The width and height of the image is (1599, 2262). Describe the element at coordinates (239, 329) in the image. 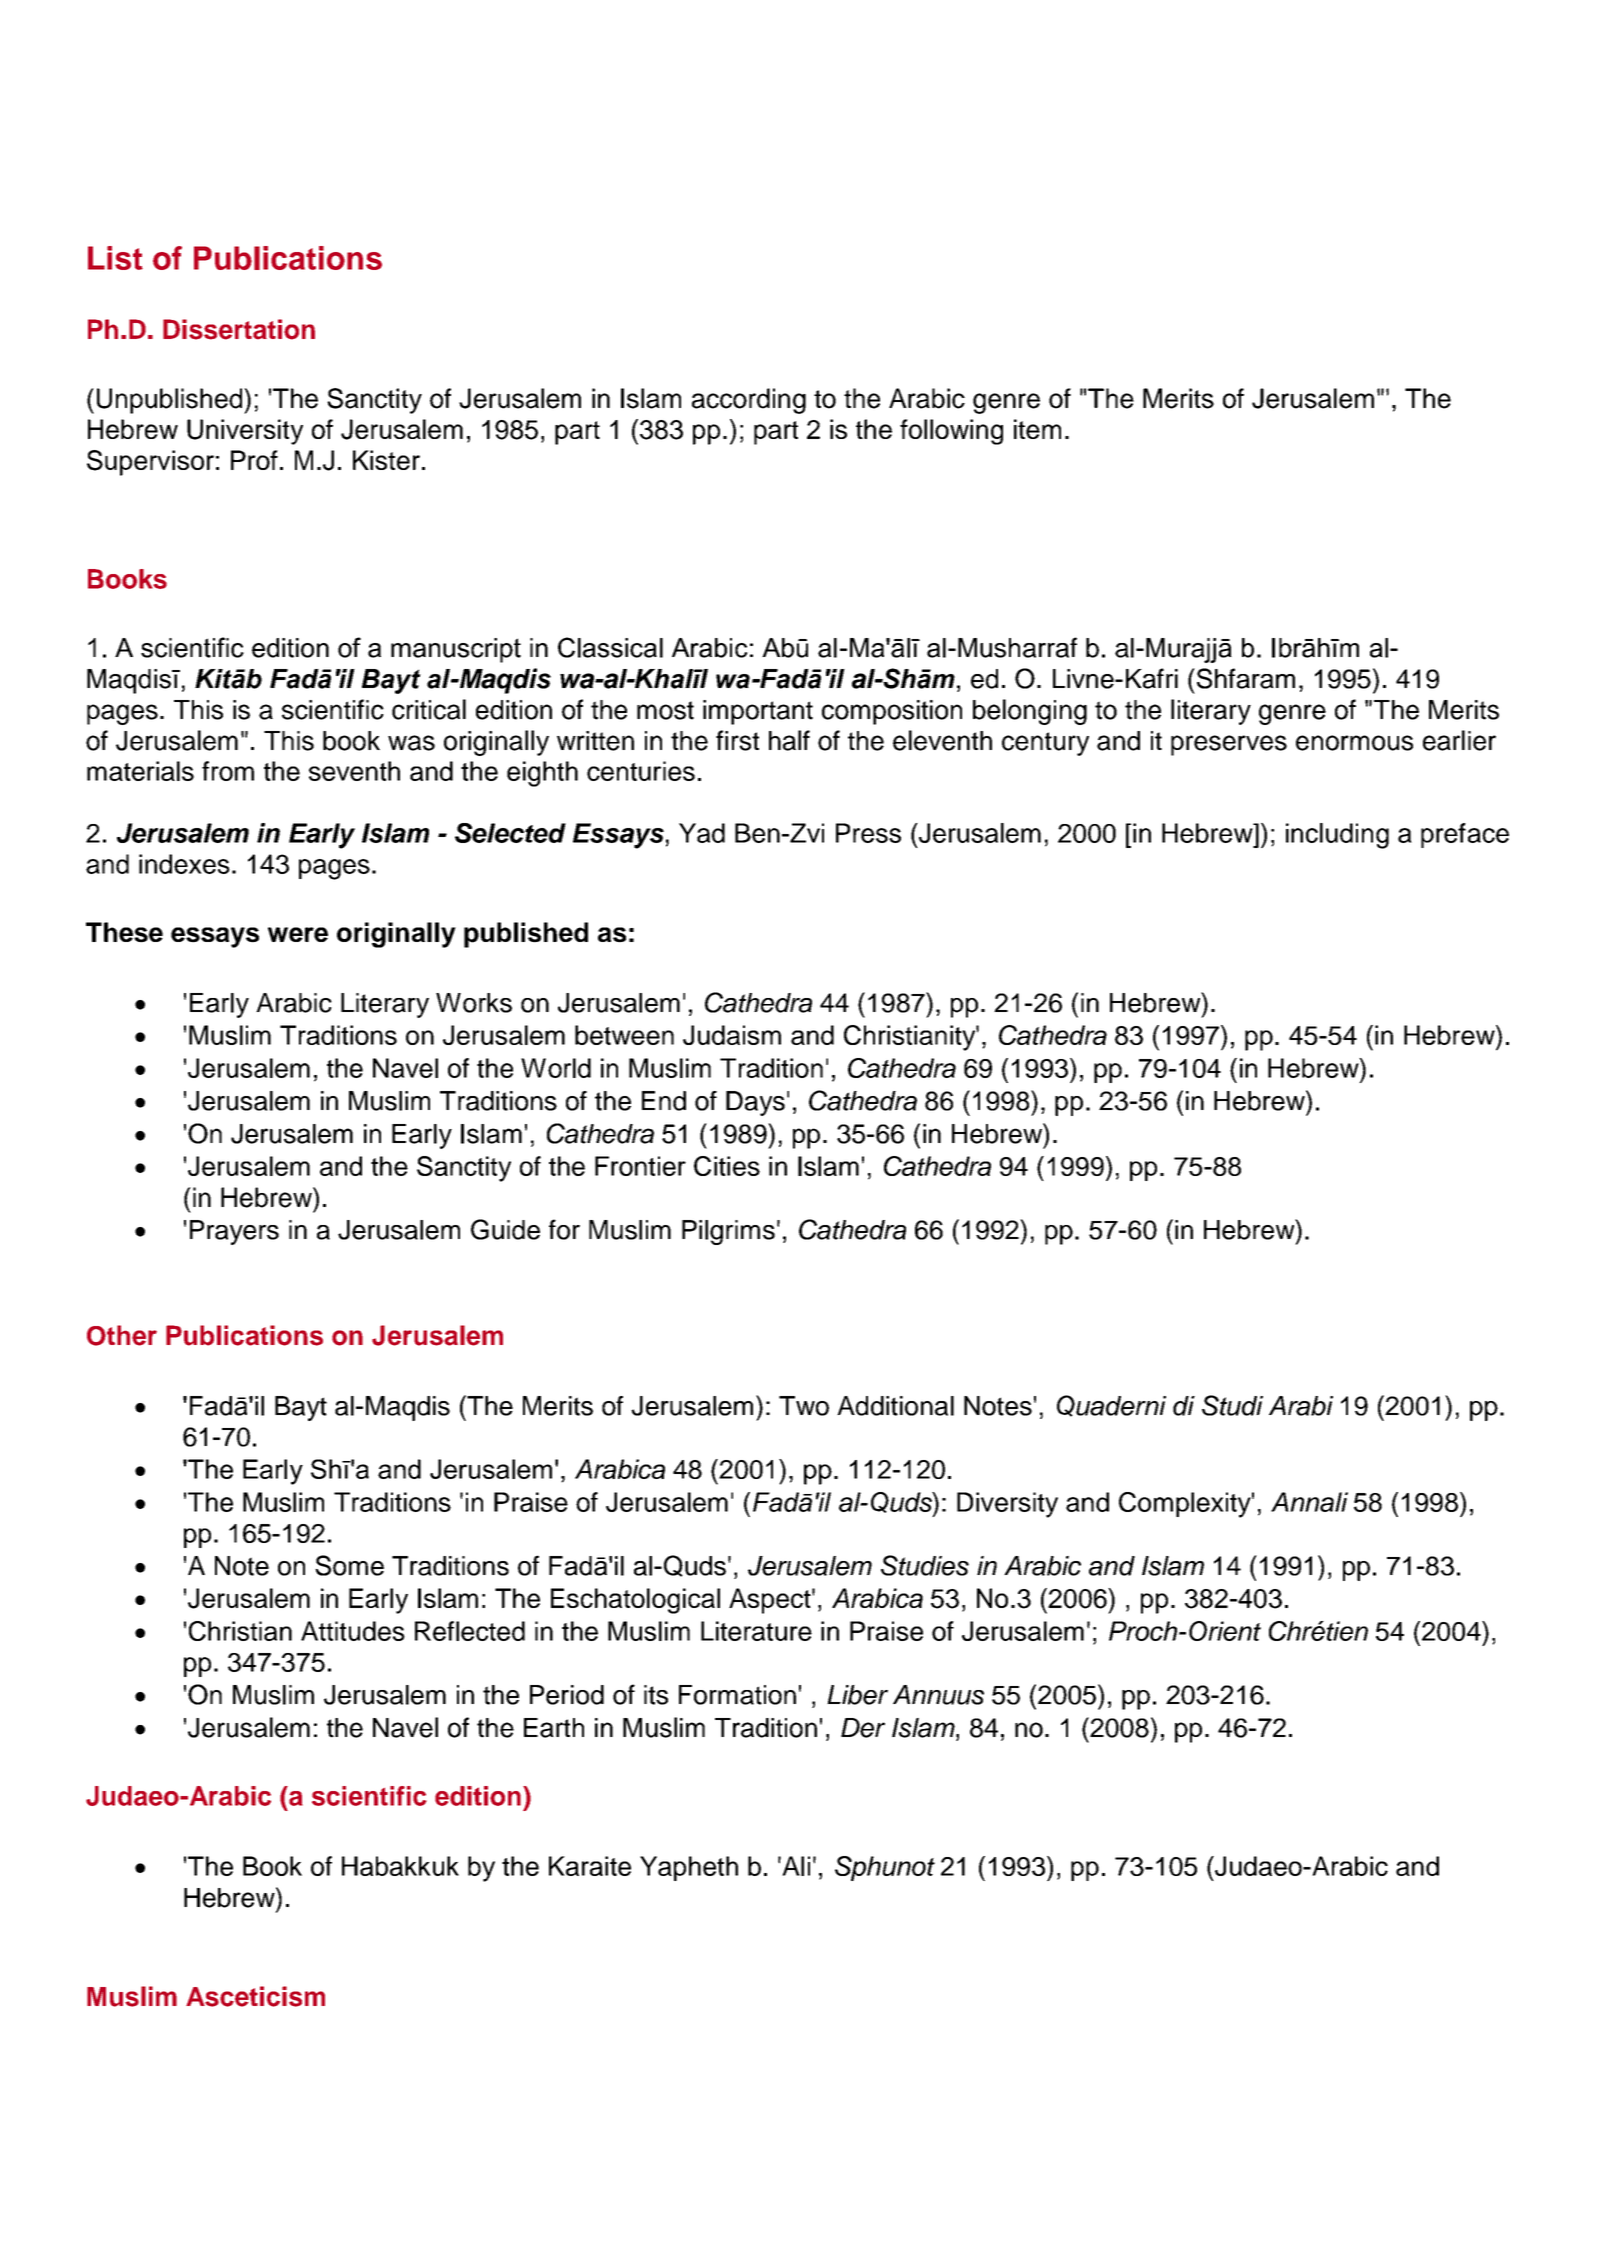

I see `Dissertation` at that location.
